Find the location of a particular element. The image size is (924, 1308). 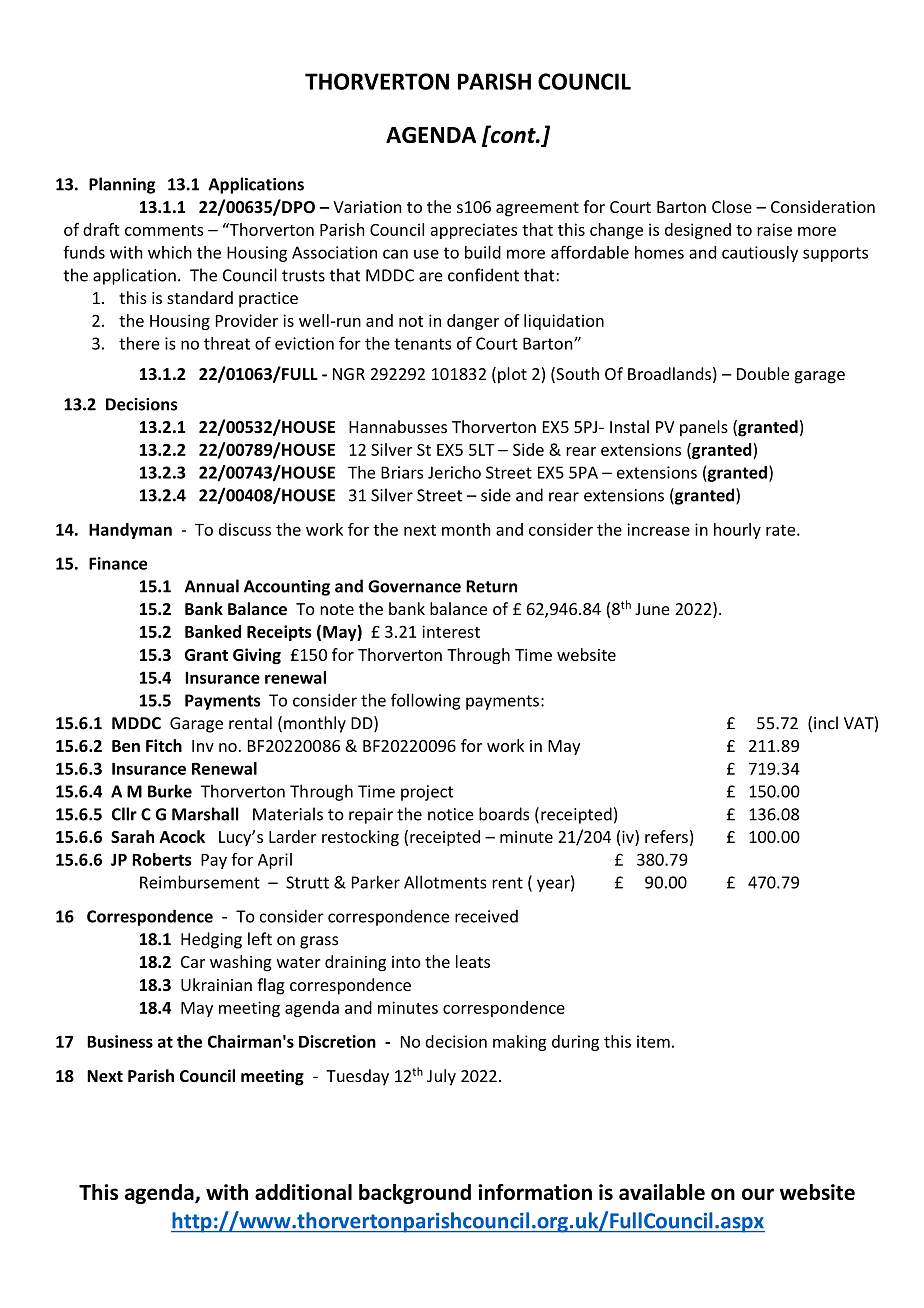

plot is located at coordinates (512, 375).
